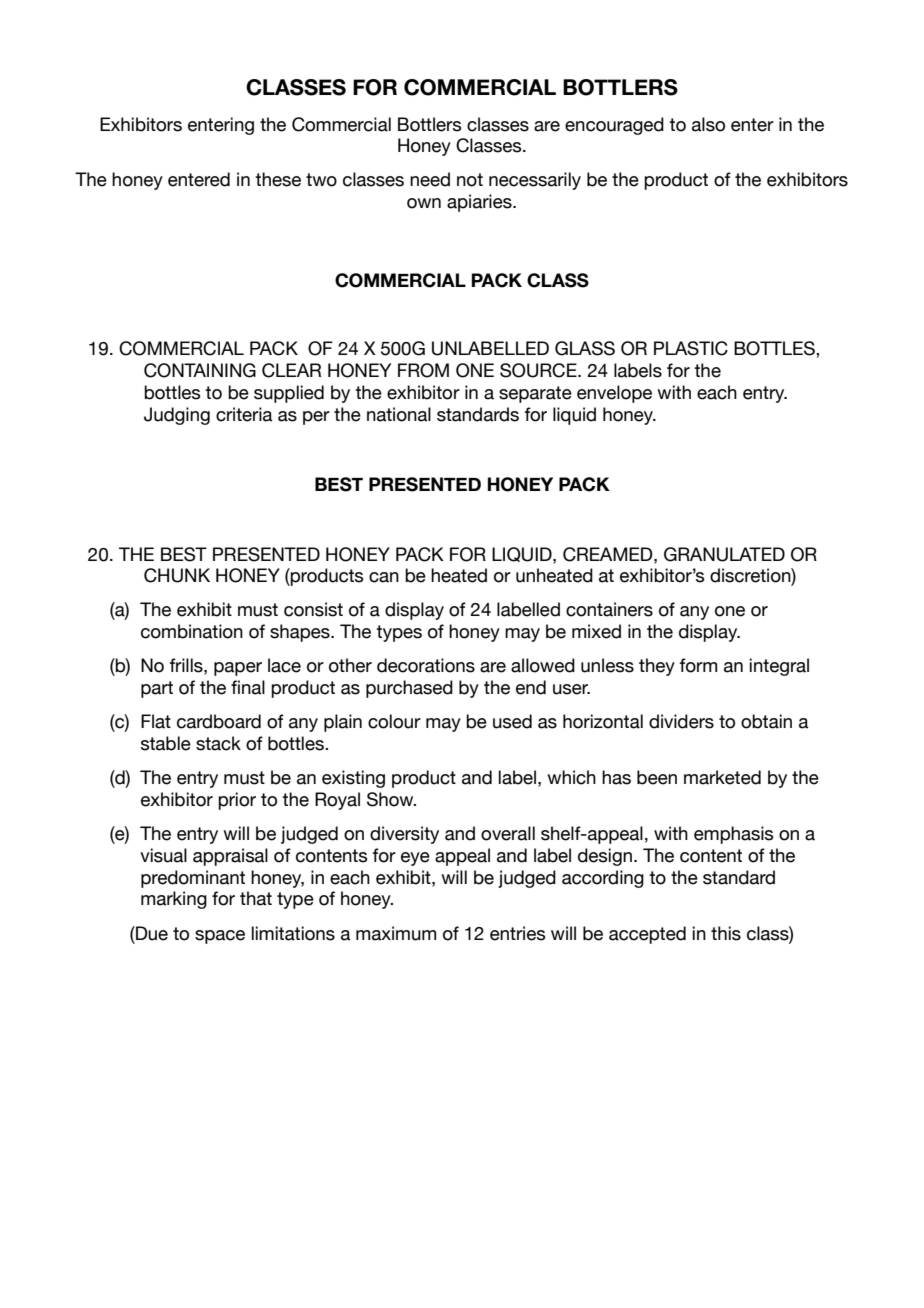 The height and width of the screenshot is (1308, 924). I want to click on paper, so click(238, 669).
